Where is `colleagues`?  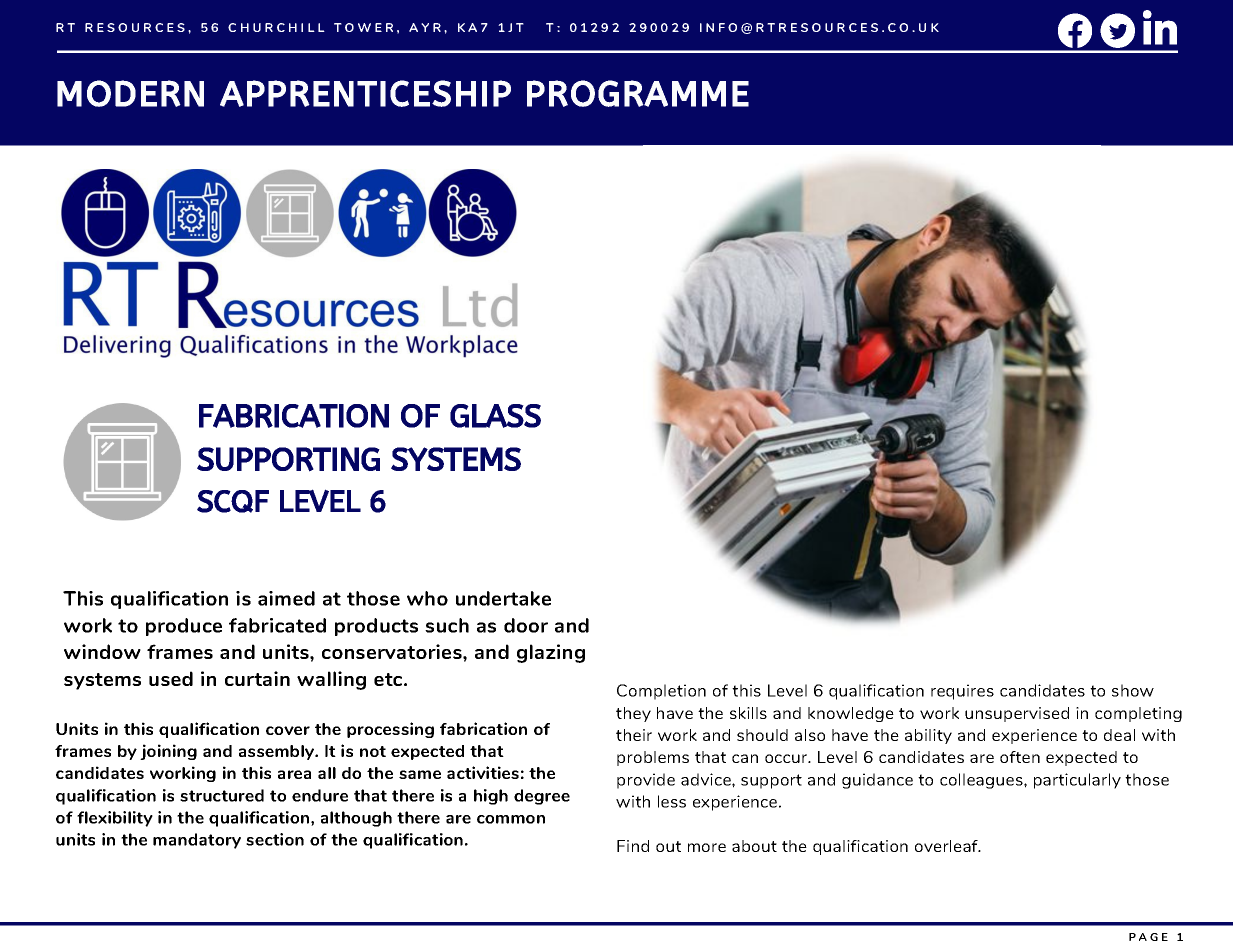 colleagues is located at coordinates (982, 781).
